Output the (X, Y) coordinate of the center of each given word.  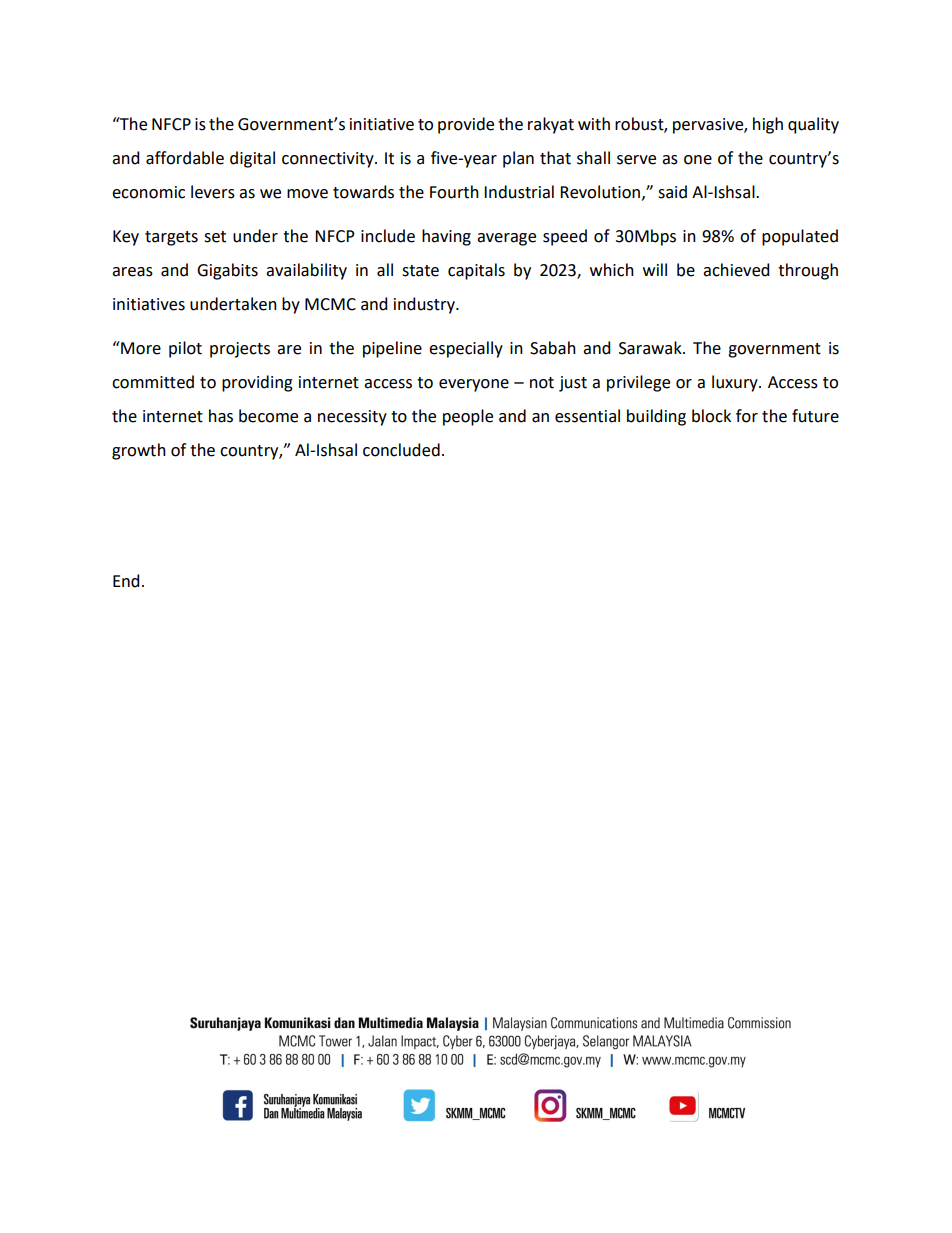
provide (466, 125)
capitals (476, 271)
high (768, 125)
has (221, 416)
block (711, 416)
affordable (185, 158)
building (656, 417)
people (468, 417)
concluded (401, 450)
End (126, 581)
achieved (736, 270)
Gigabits (227, 271)
